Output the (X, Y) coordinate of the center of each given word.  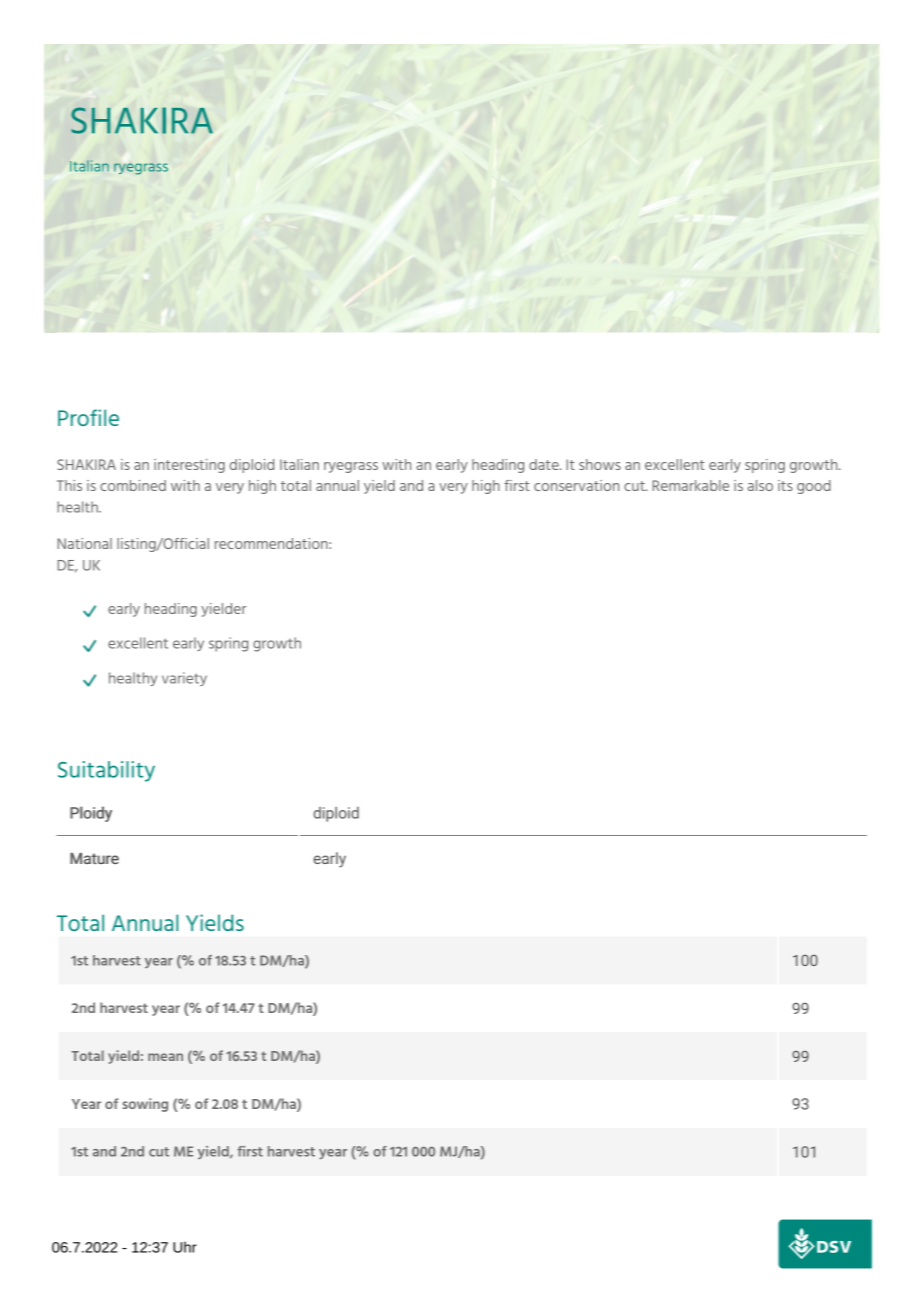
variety (184, 679)
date (545, 464)
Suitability (106, 771)
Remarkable (691, 485)
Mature (94, 858)
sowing (145, 1105)
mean (165, 1057)
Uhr (185, 1247)
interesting (189, 466)
